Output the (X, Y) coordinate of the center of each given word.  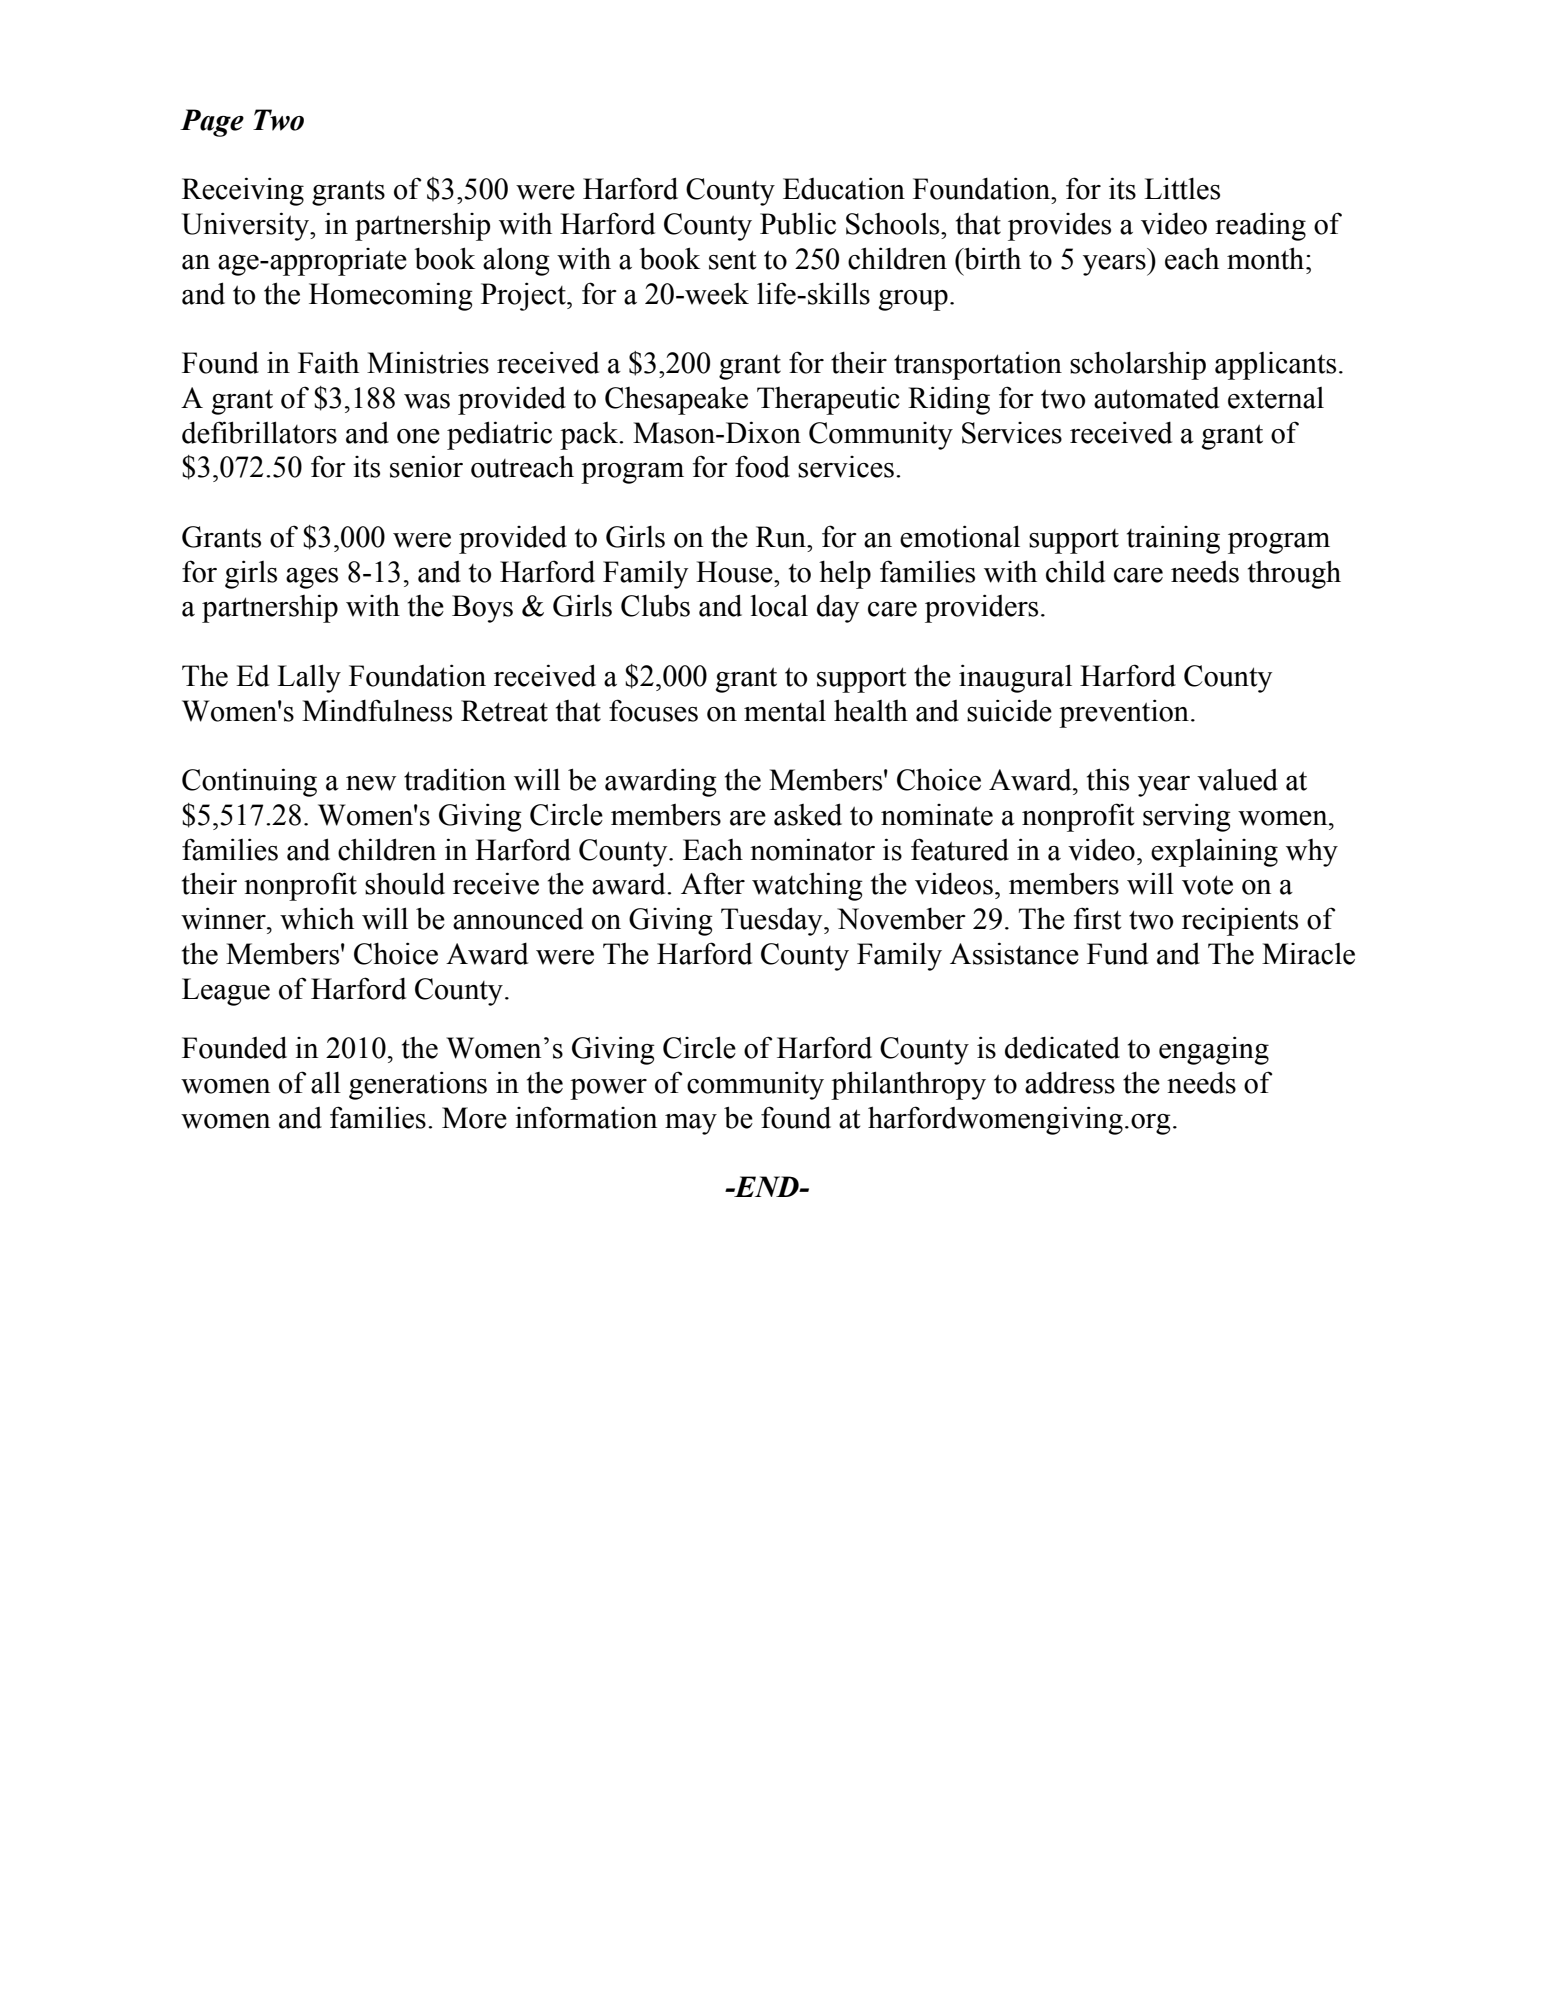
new (371, 783)
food (762, 466)
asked (808, 814)
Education (844, 188)
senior (426, 466)
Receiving (243, 191)
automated (1156, 398)
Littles (1182, 188)
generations (418, 1085)
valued (1237, 780)
